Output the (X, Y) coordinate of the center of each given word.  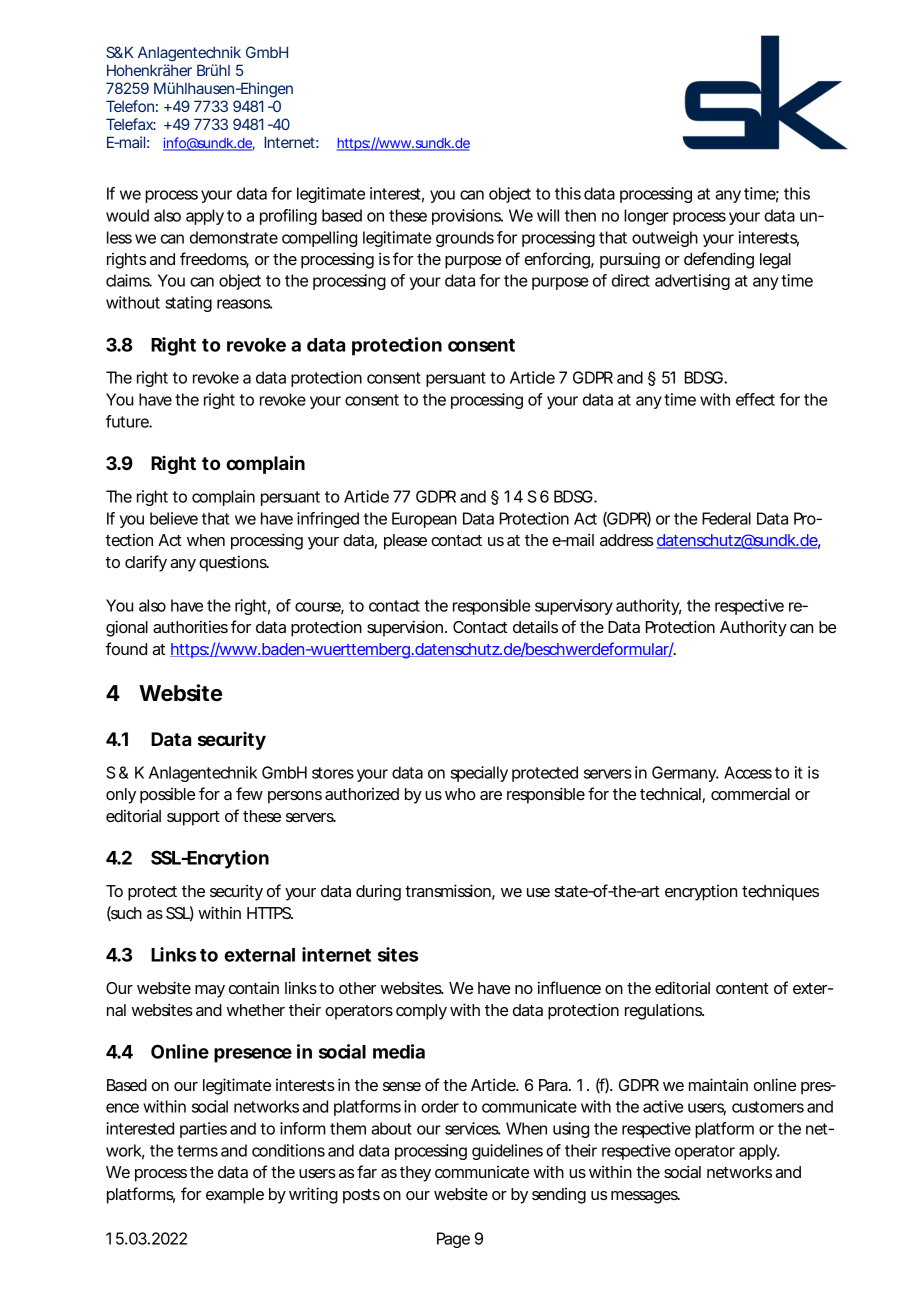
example (235, 1196)
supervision (406, 628)
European (424, 520)
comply (421, 1012)
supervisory (574, 607)
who (460, 794)
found (126, 648)
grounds (465, 239)
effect (755, 399)
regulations (664, 1011)
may (210, 991)
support (193, 818)
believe (174, 518)
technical (671, 795)
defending (719, 260)
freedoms (214, 260)
